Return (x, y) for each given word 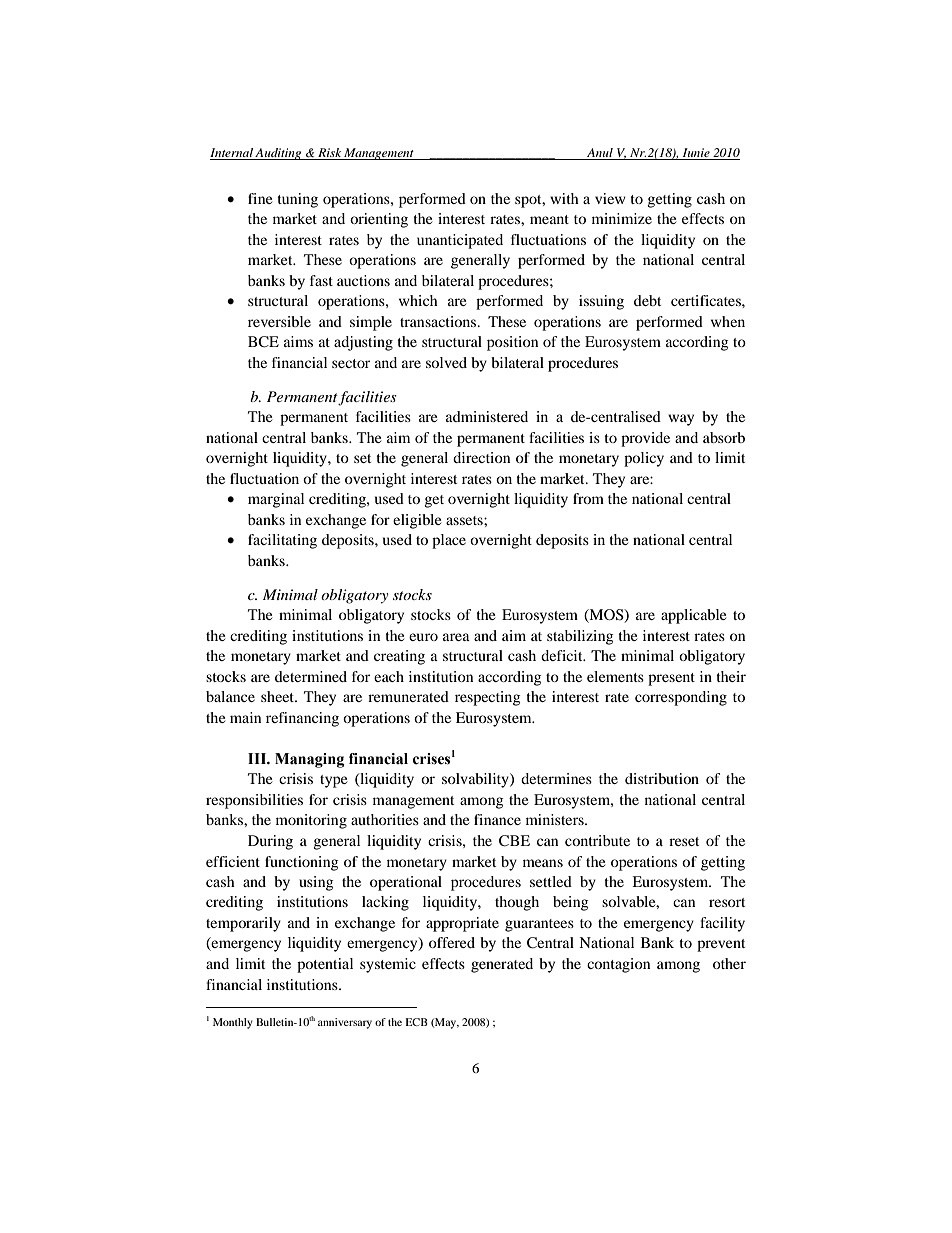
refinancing (302, 719)
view (610, 198)
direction (481, 457)
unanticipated (460, 241)
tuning (297, 200)
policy (644, 459)
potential (325, 965)
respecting (487, 698)
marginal (276, 500)
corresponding (681, 698)
